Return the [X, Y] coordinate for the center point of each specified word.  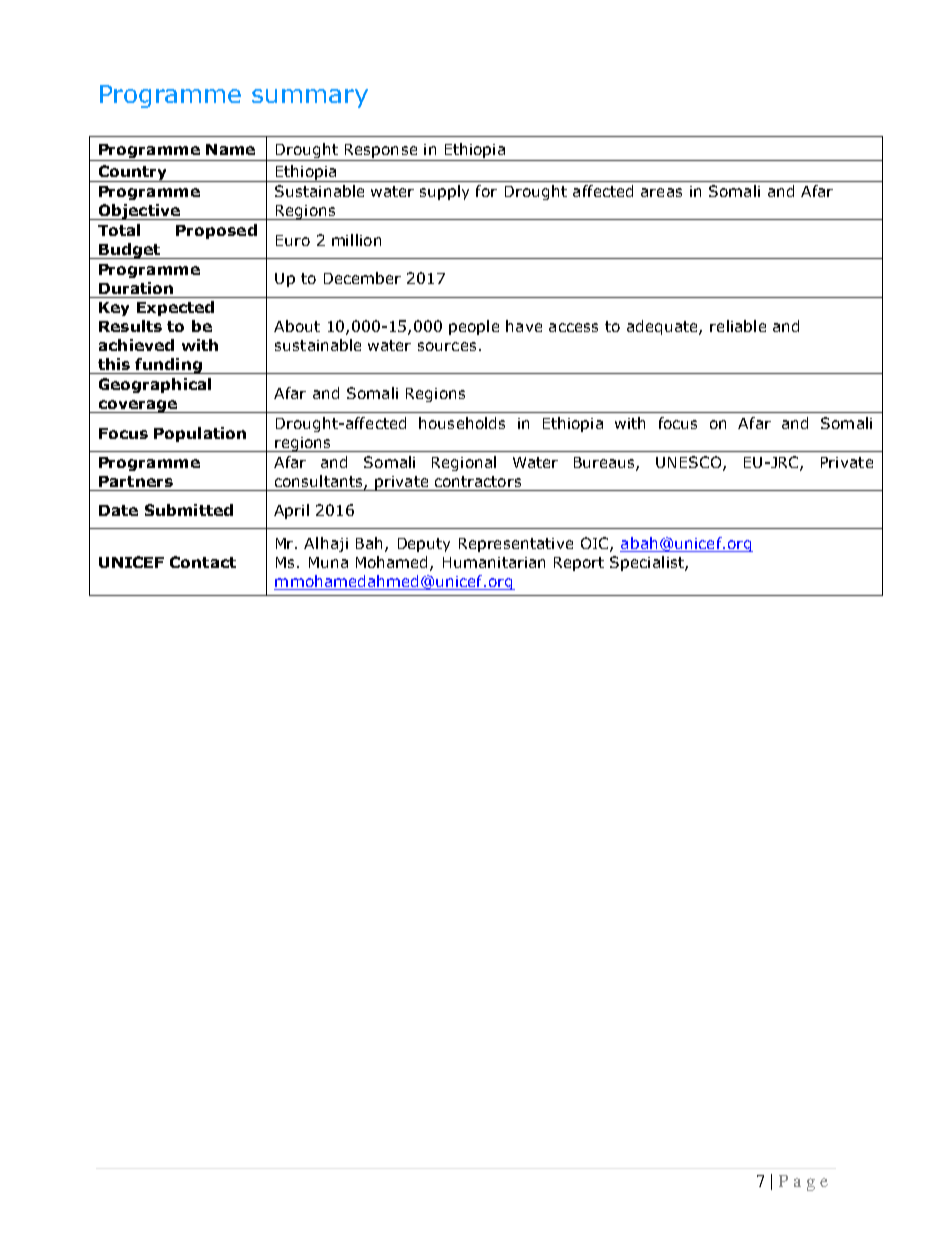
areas [661, 192]
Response [381, 151]
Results [130, 326]
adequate [663, 327]
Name [230, 149]
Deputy [424, 545]
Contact [203, 562]
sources [447, 346]
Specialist [648, 563]
